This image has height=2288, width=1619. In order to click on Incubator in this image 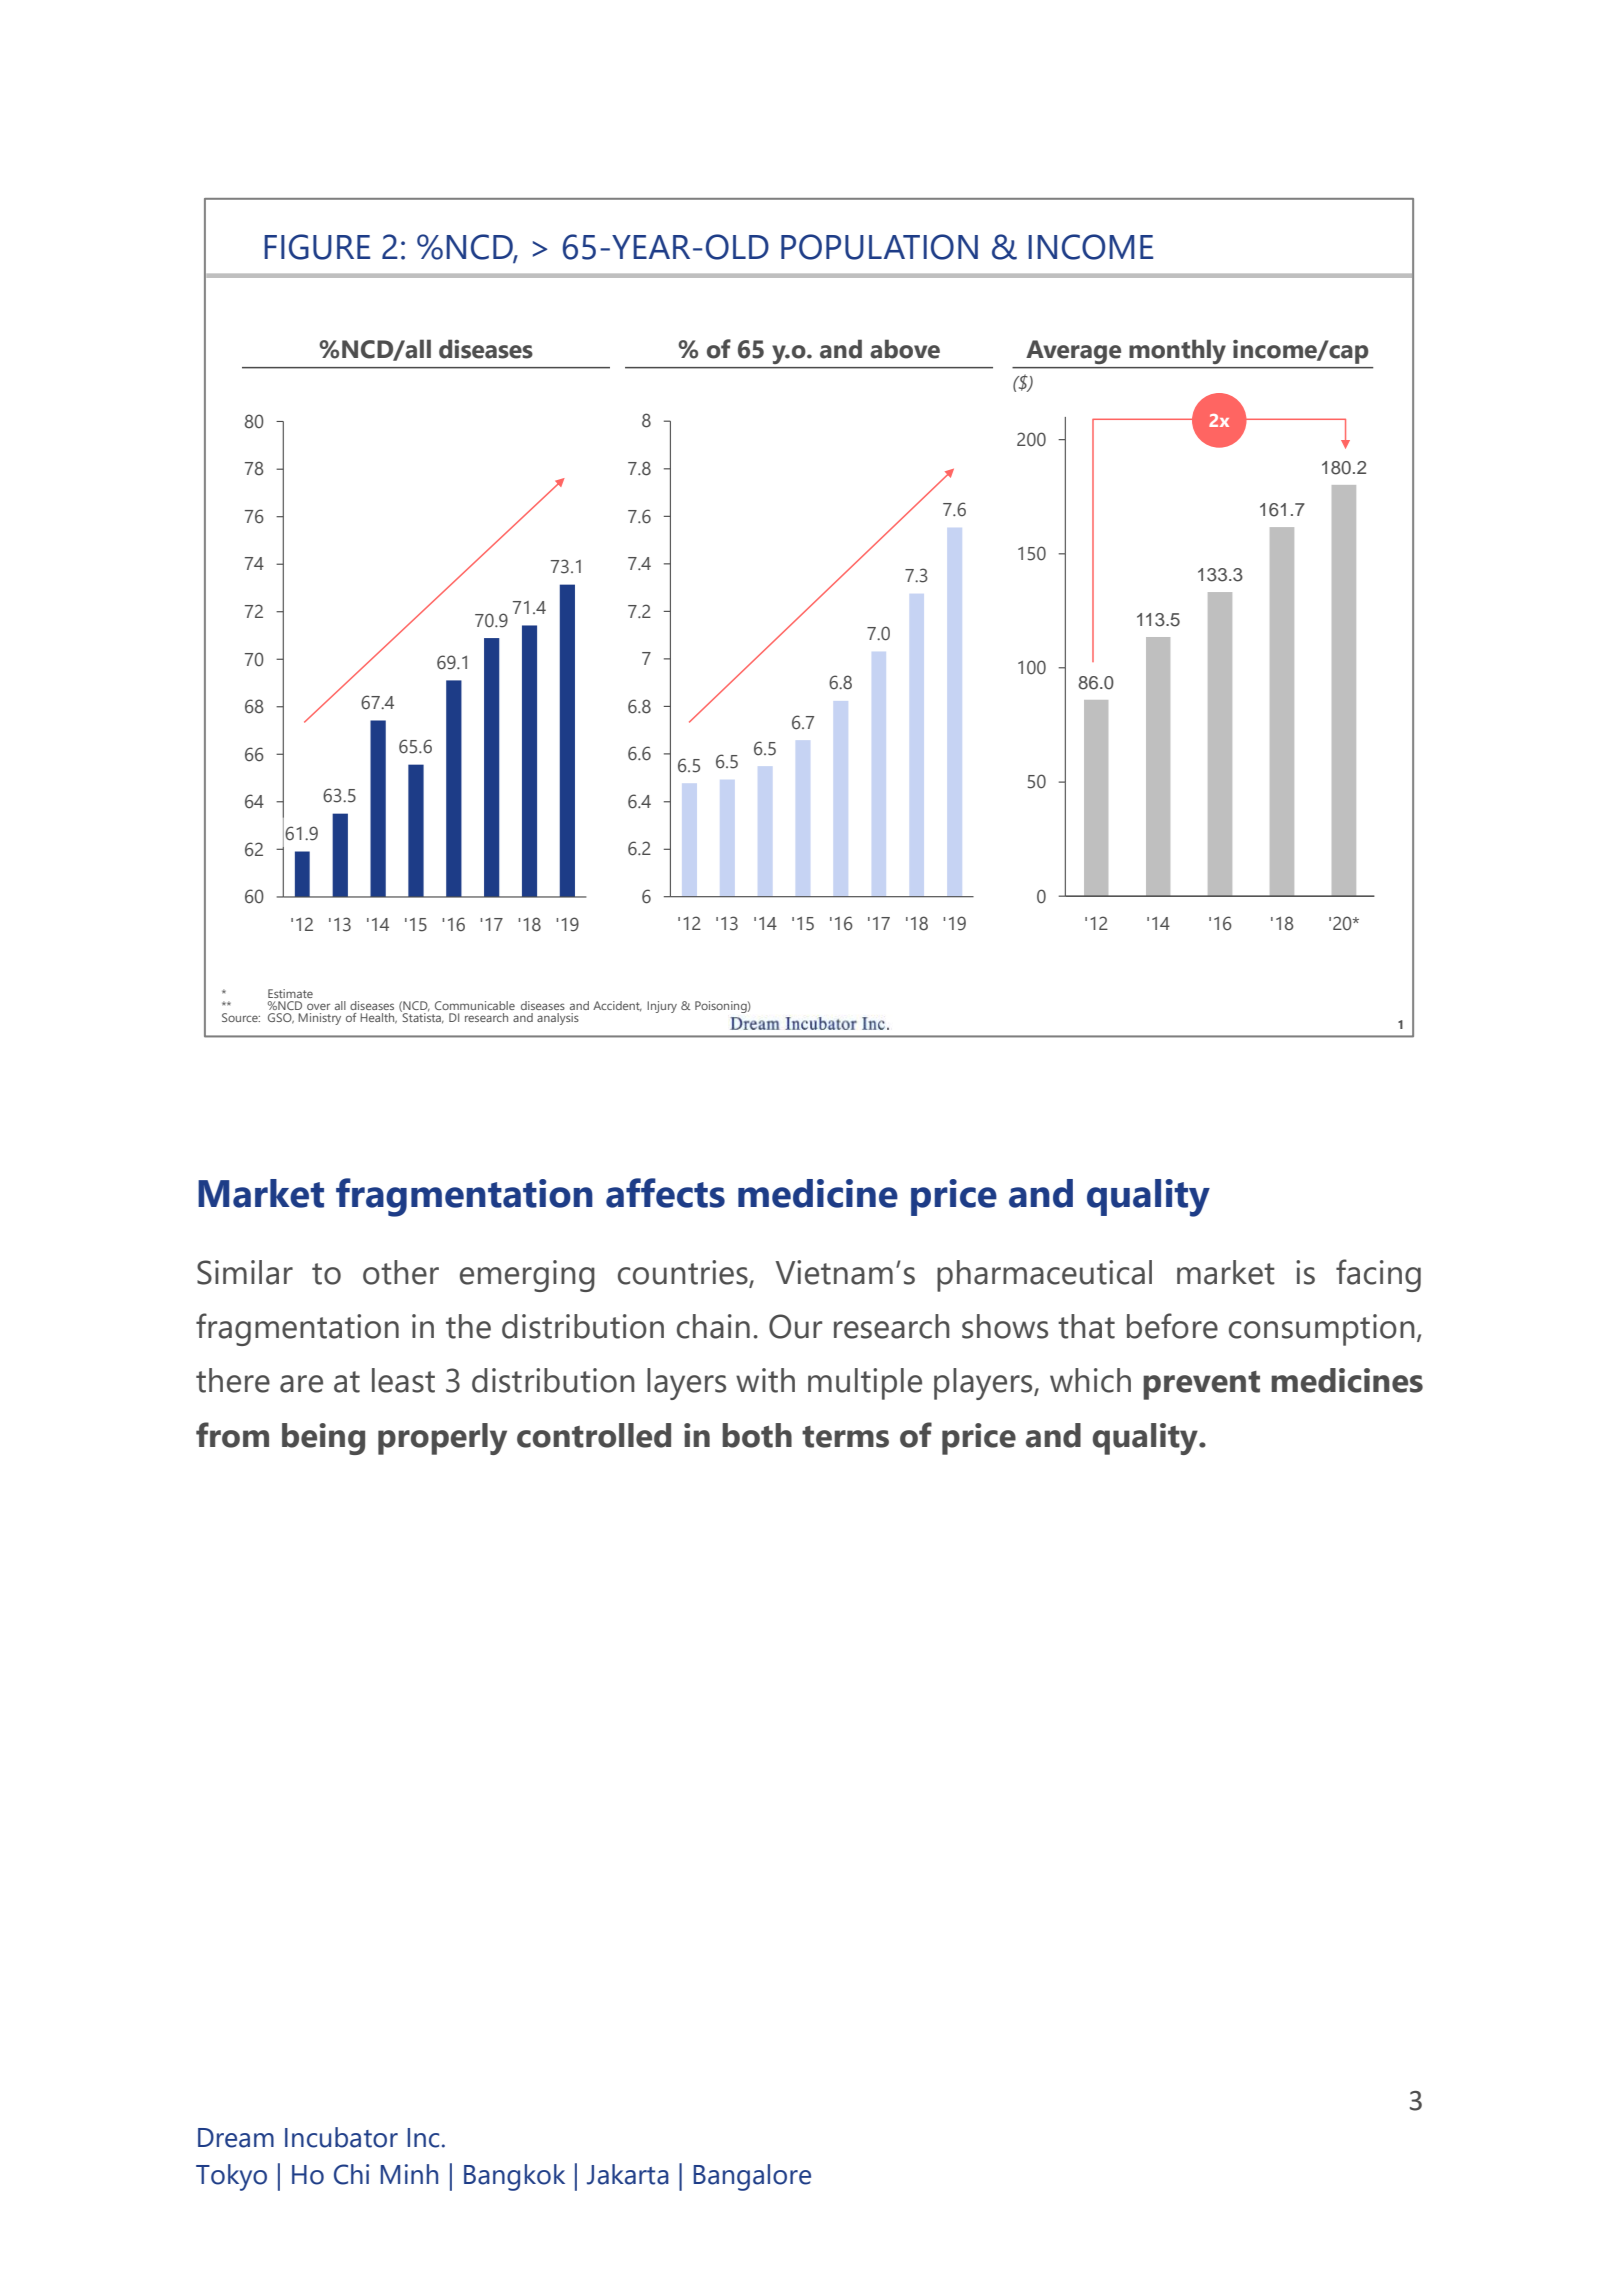, I will do `click(341, 2137)`.
